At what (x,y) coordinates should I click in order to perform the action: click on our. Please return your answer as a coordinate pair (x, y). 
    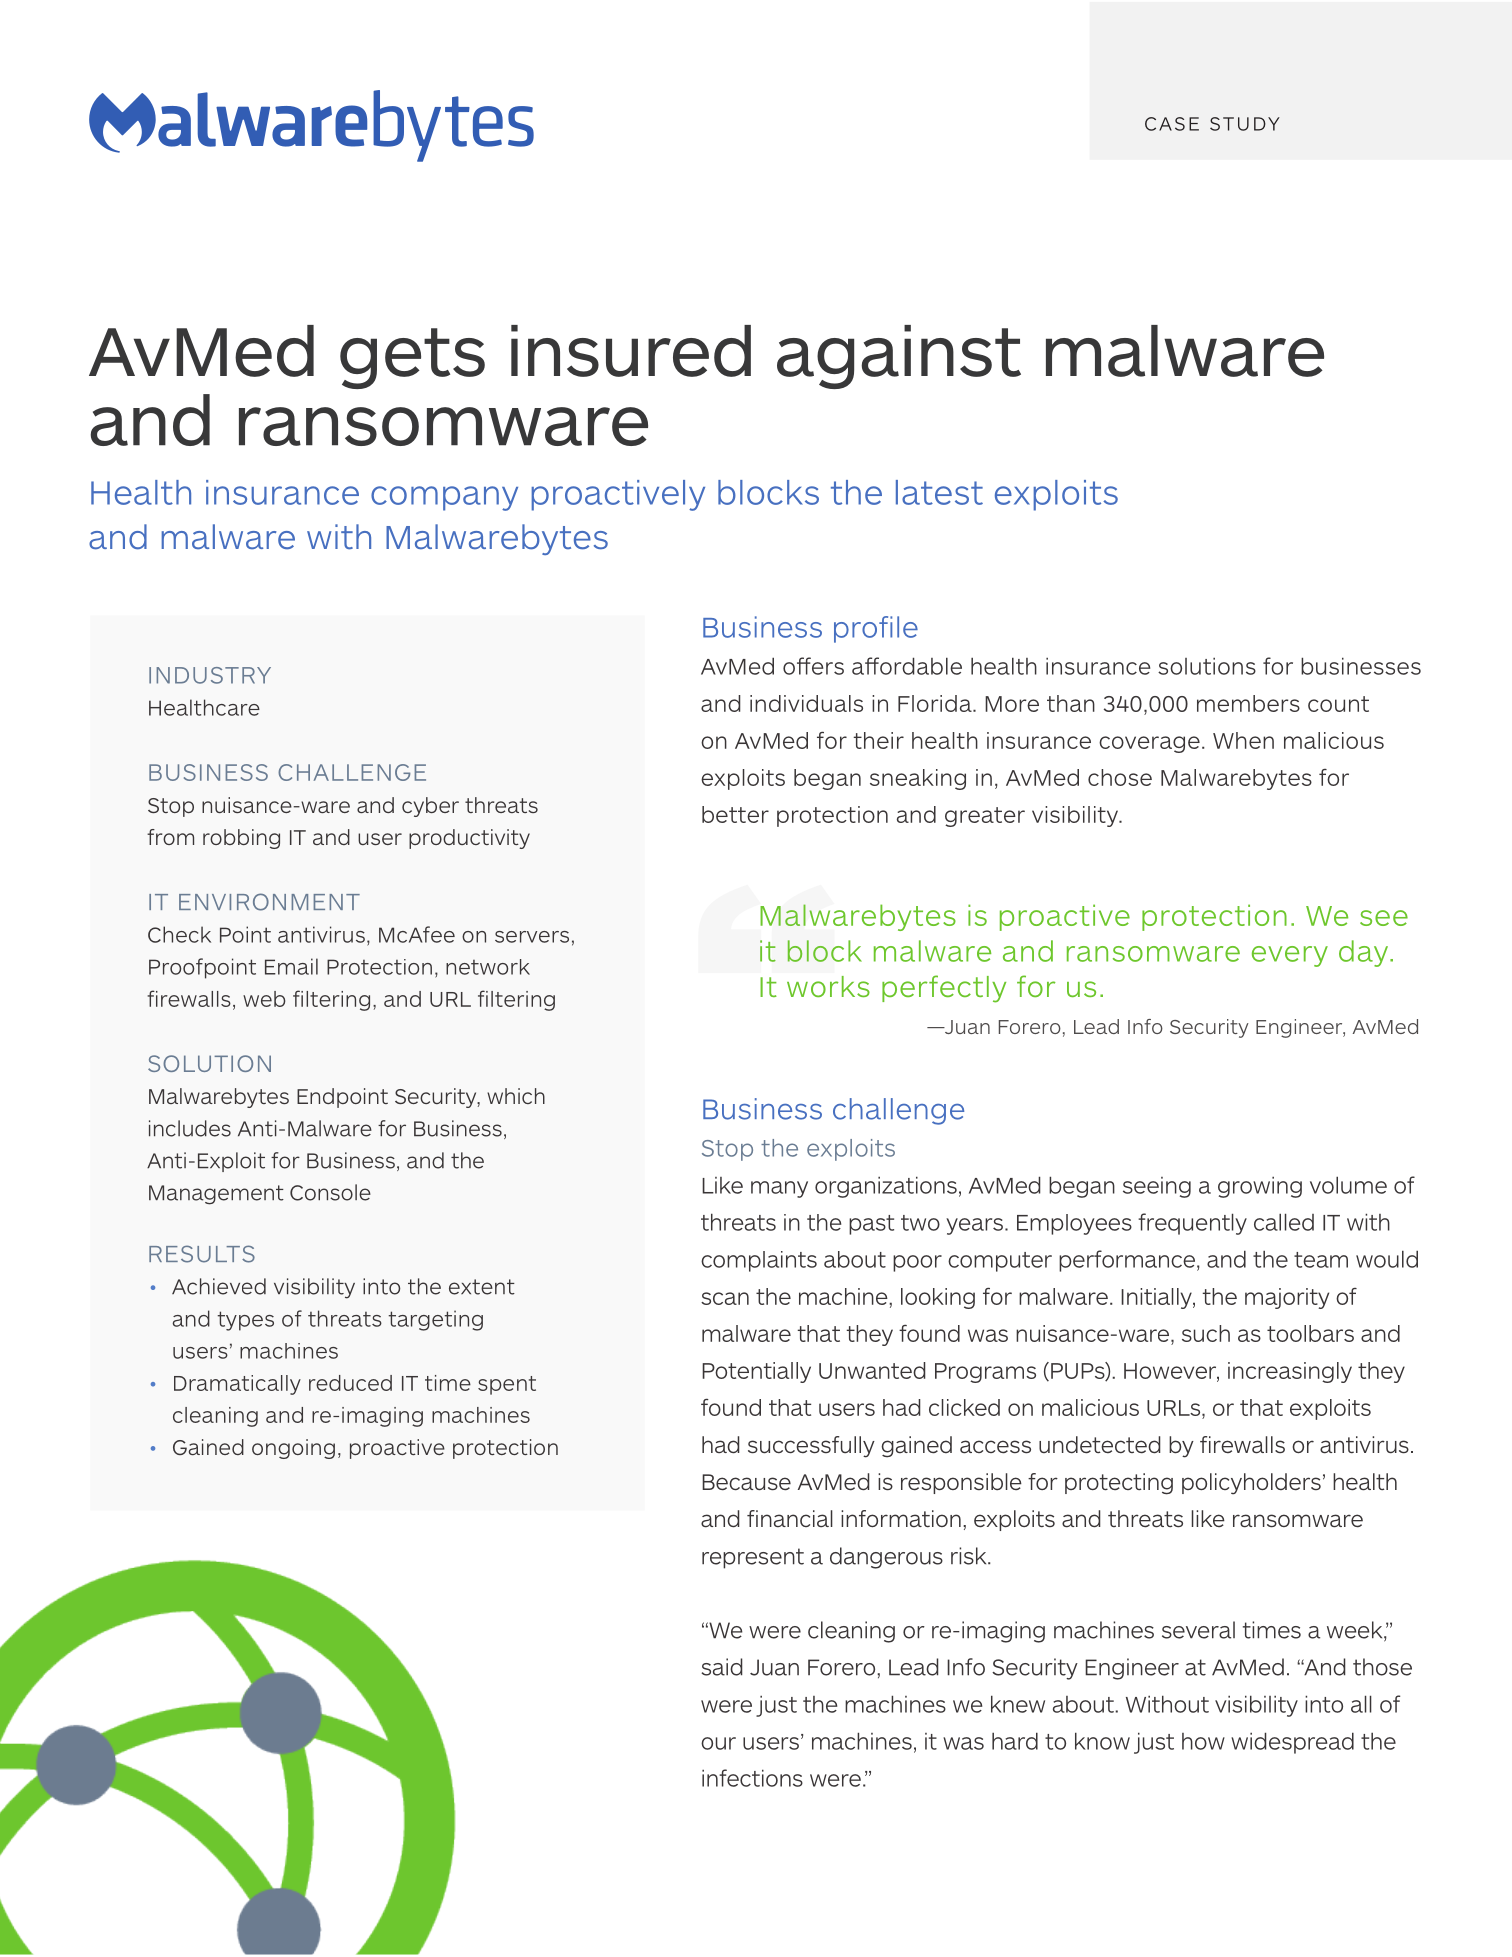
    Looking at the image, I should click on (718, 1743).
